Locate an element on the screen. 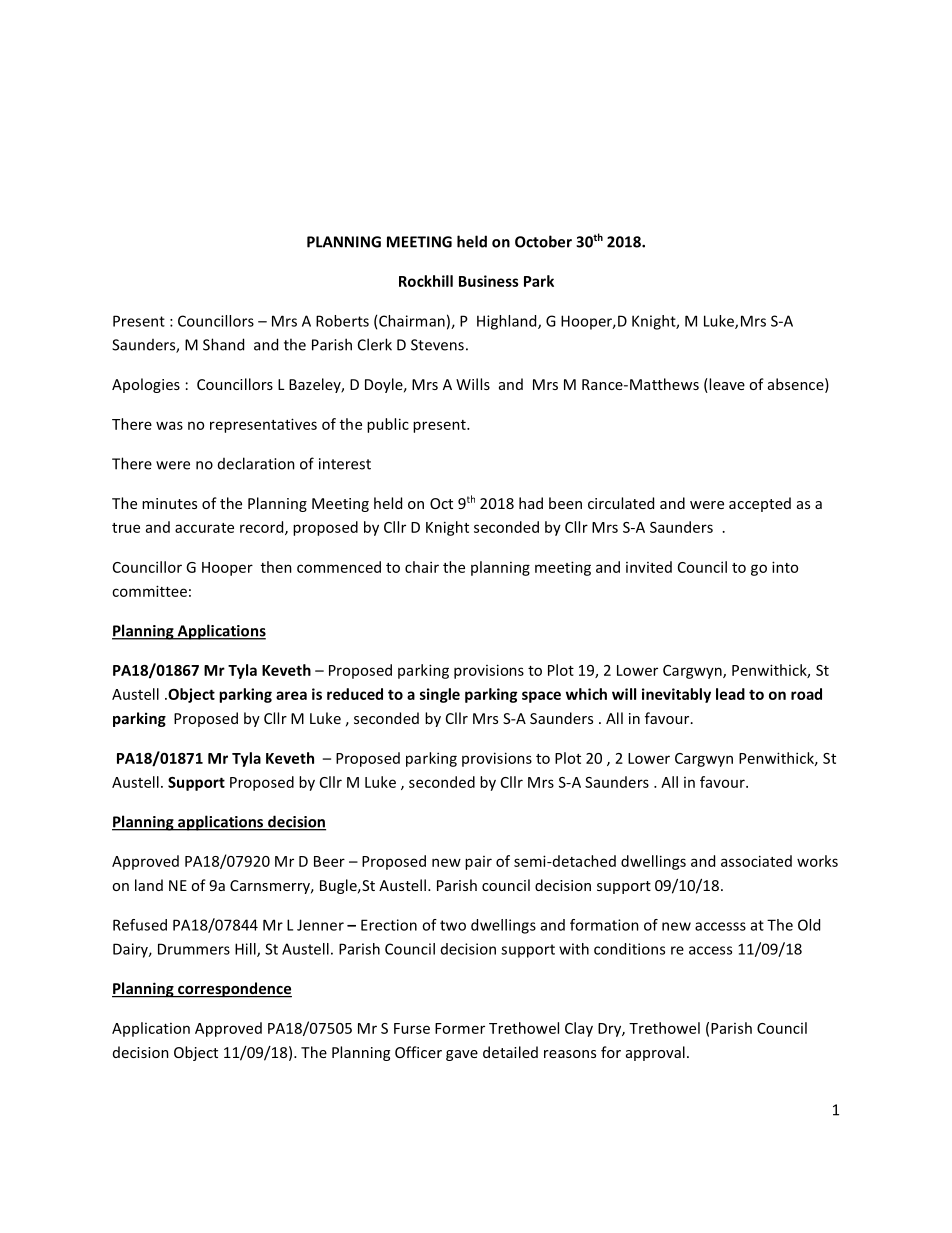  Shand is located at coordinates (223, 344).
